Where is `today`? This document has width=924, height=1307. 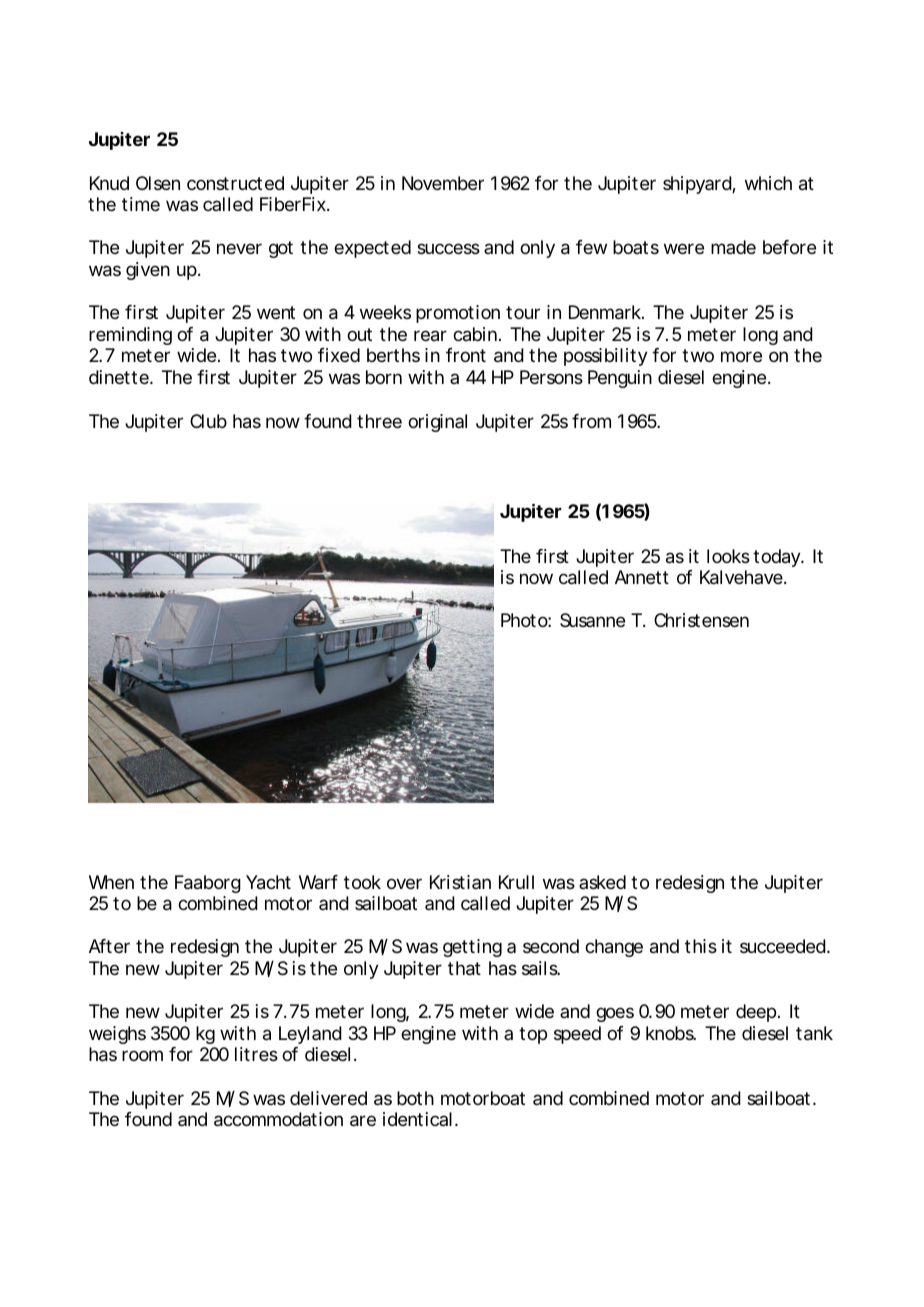 today is located at coordinates (777, 558).
